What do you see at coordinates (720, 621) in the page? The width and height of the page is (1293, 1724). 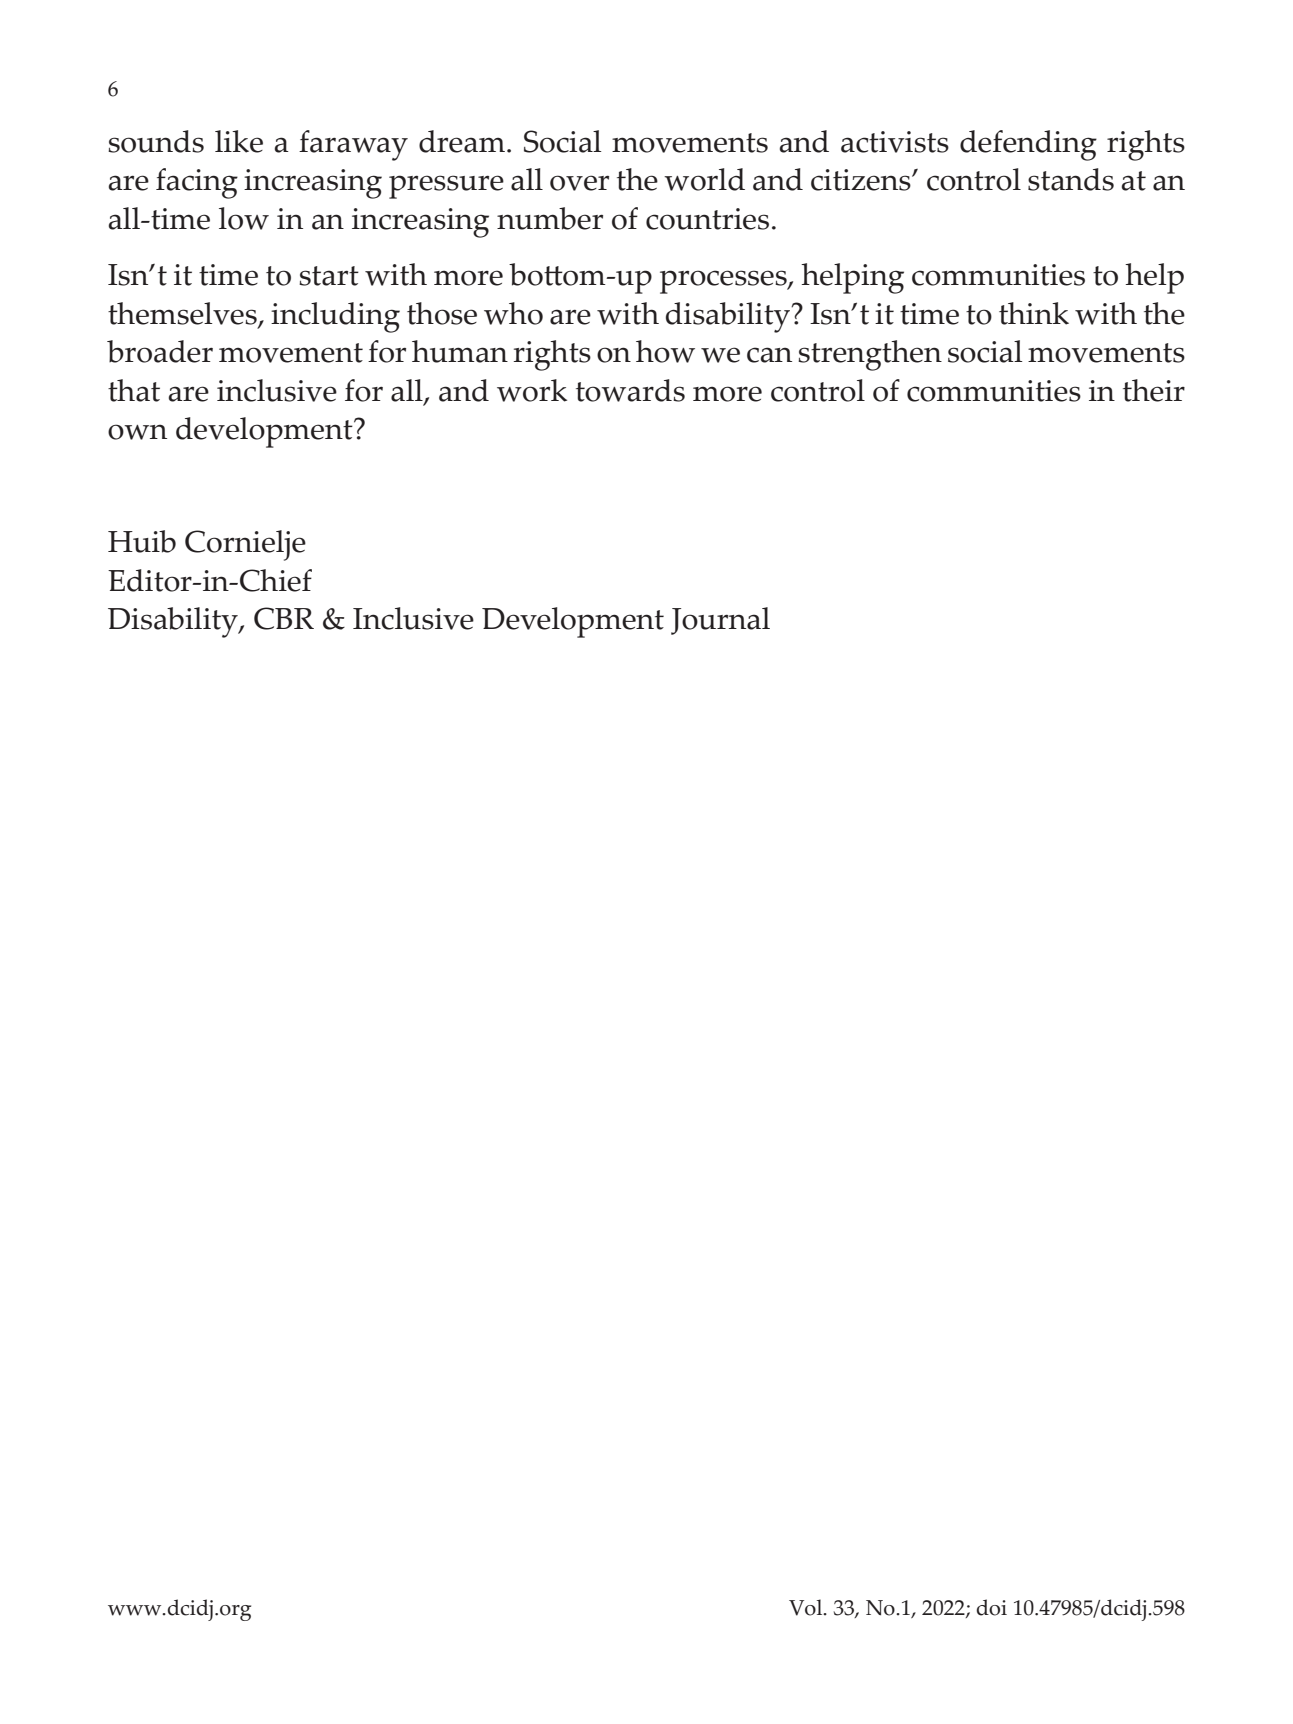 I see `Journal` at bounding box center [720, 621].
